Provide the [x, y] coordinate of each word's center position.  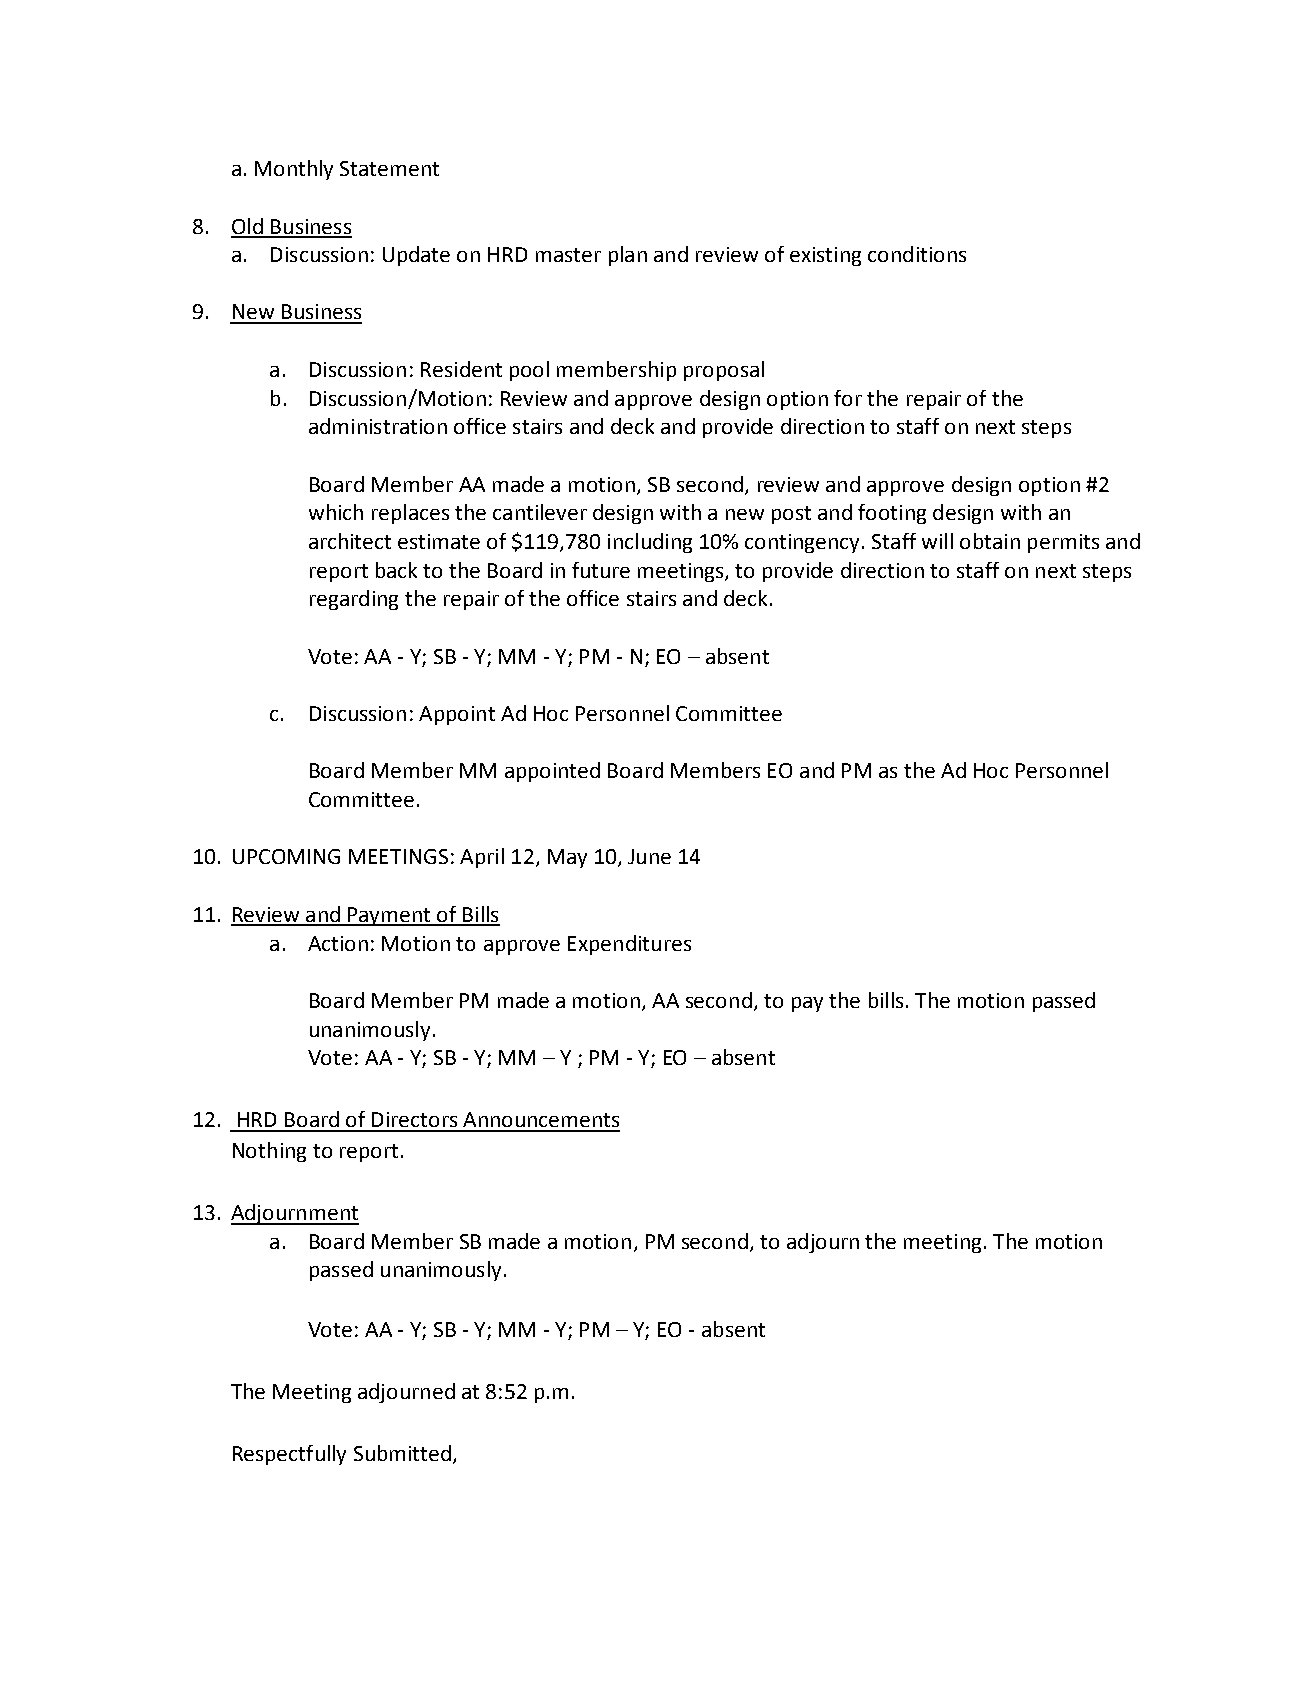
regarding [354, 600]
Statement [389, 168]
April [482, 858]
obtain [990, 541]
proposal [724, 371]
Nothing [269, 1152]
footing [892, 514]
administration [378, 426]
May [567, 858]
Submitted [402, 1453]
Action [338, 943]
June [649, 856]
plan [628, 256]
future [601, 570]
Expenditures [629, 945]
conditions [917, 254]
